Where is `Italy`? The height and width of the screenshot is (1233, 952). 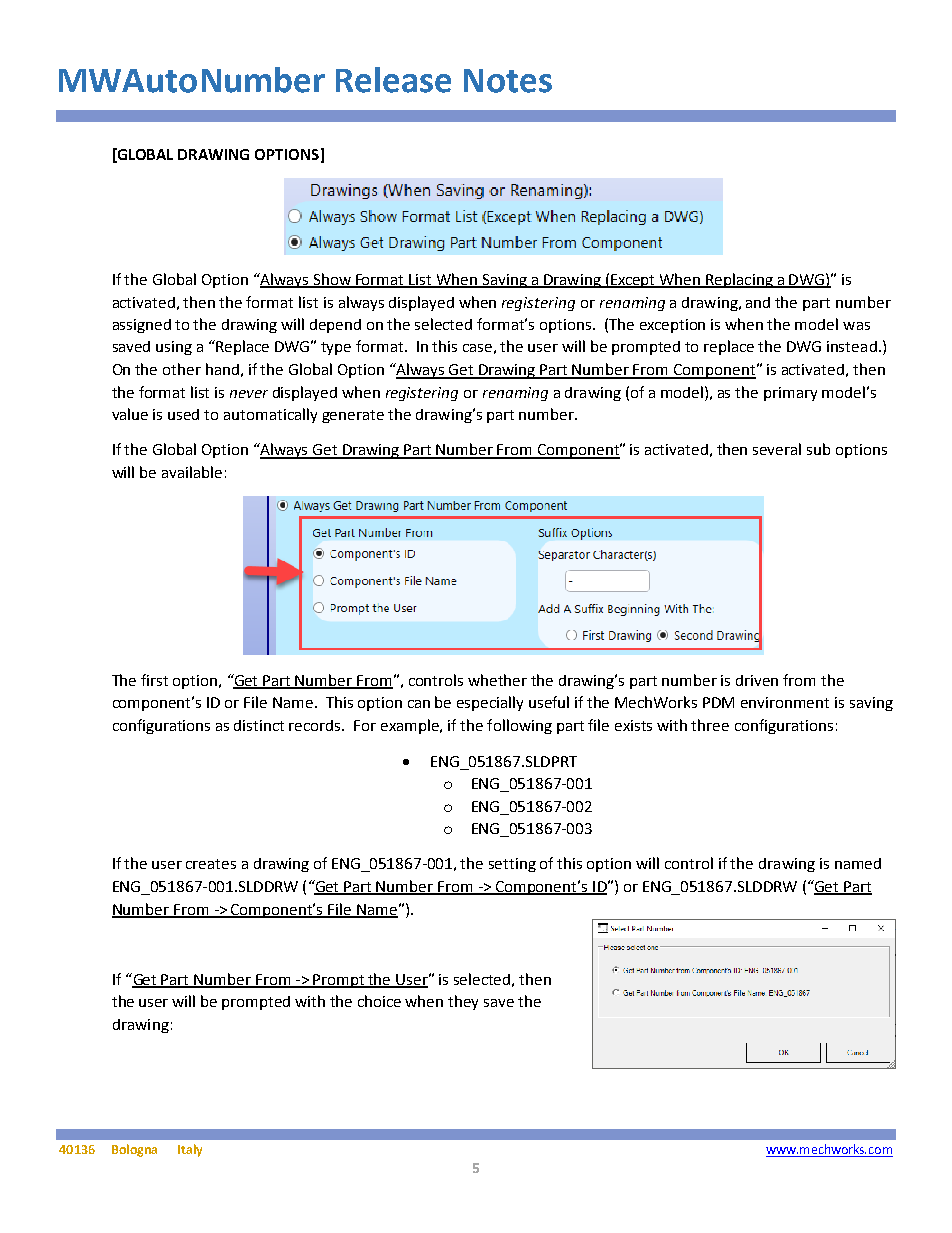
Italy is located at coordinates (190, 1150).
